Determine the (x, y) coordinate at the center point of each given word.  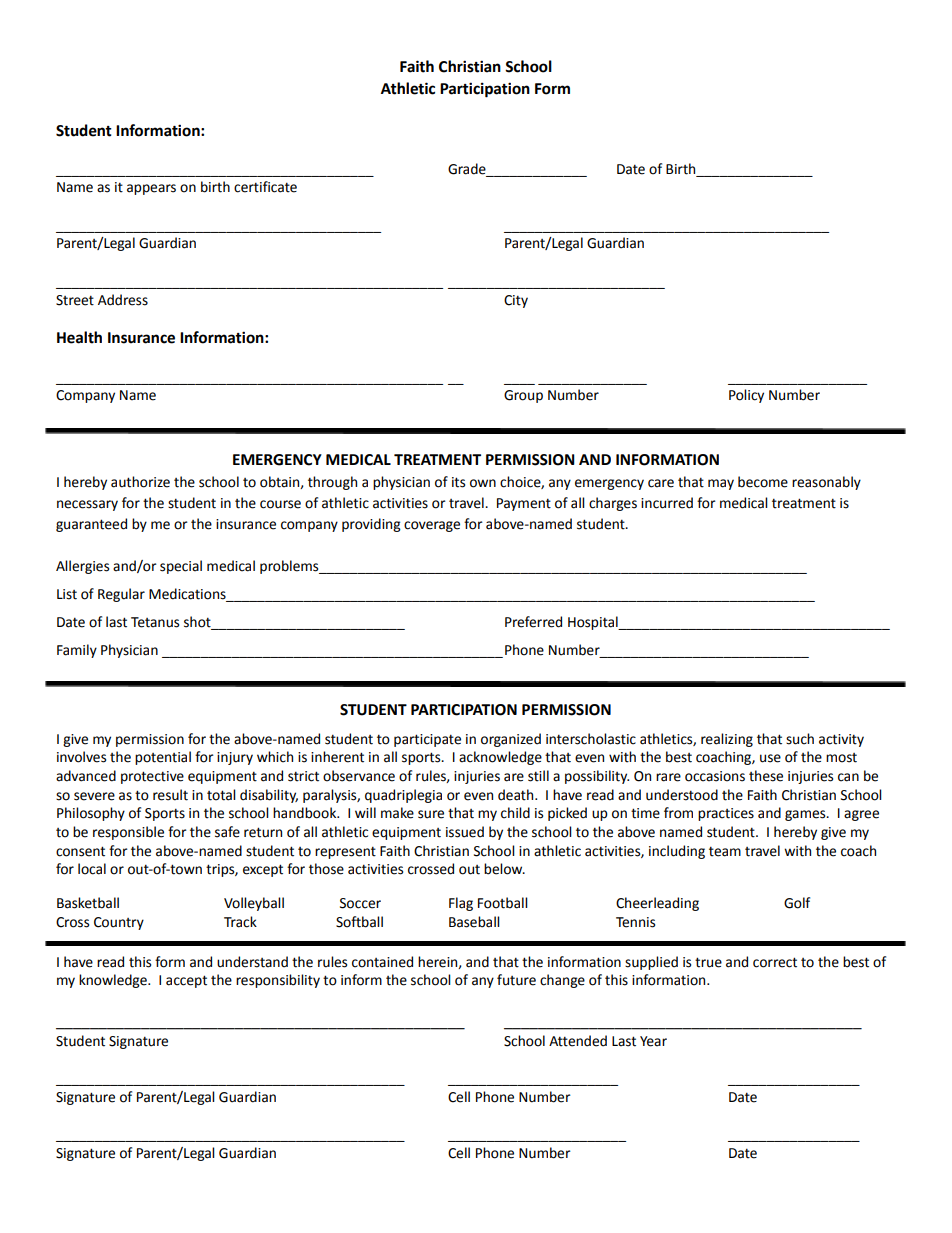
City (516, 301)
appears (151, 189)
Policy (746, 396)
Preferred (533, 622)
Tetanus (155, 622)
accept (186, 981)
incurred (667, 503)
